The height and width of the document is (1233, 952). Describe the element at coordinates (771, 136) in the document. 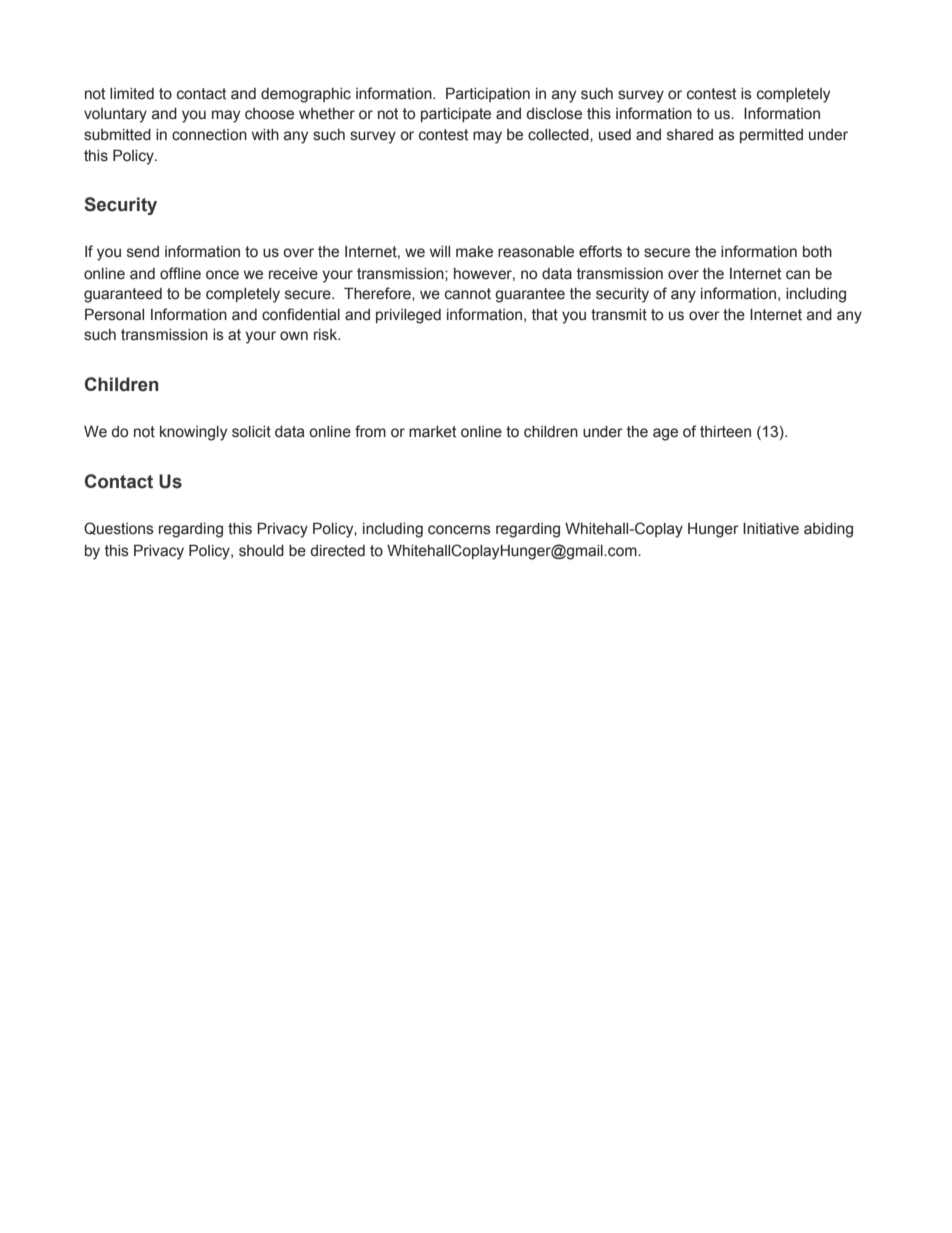

I see `permitted` at that location.
